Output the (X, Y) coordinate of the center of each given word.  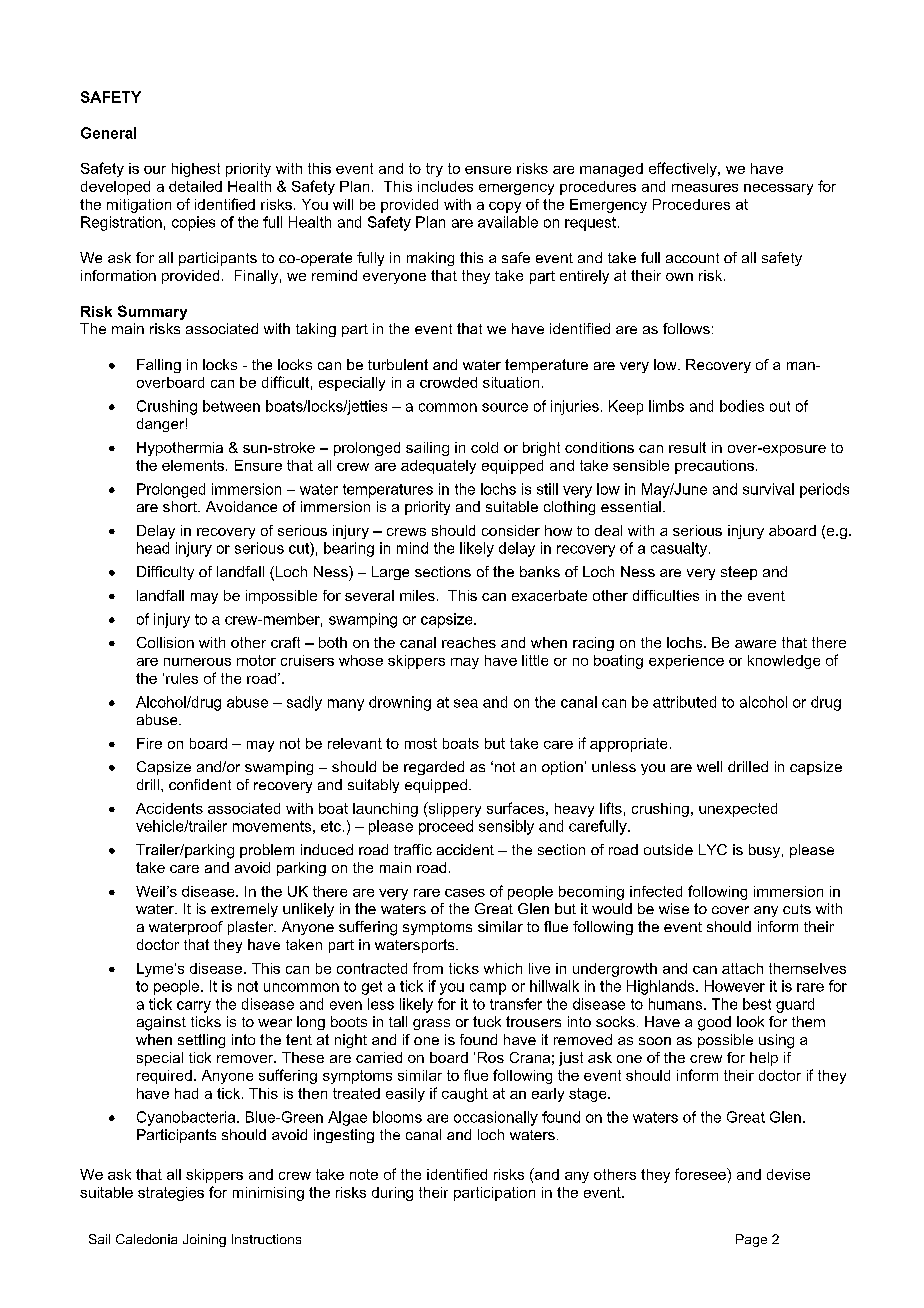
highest (196, 170)
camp (488, 989)
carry (194, 1007)
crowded (448, 382)
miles (417, 595)
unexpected (738, 810)
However (735, 986)
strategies (171, 1194)
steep (739, 573)
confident (200, 784)
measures (705, 188)
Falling (159, 366)
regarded (434, 768)
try (434, 170)
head (153, 548)
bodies (742, 406)
